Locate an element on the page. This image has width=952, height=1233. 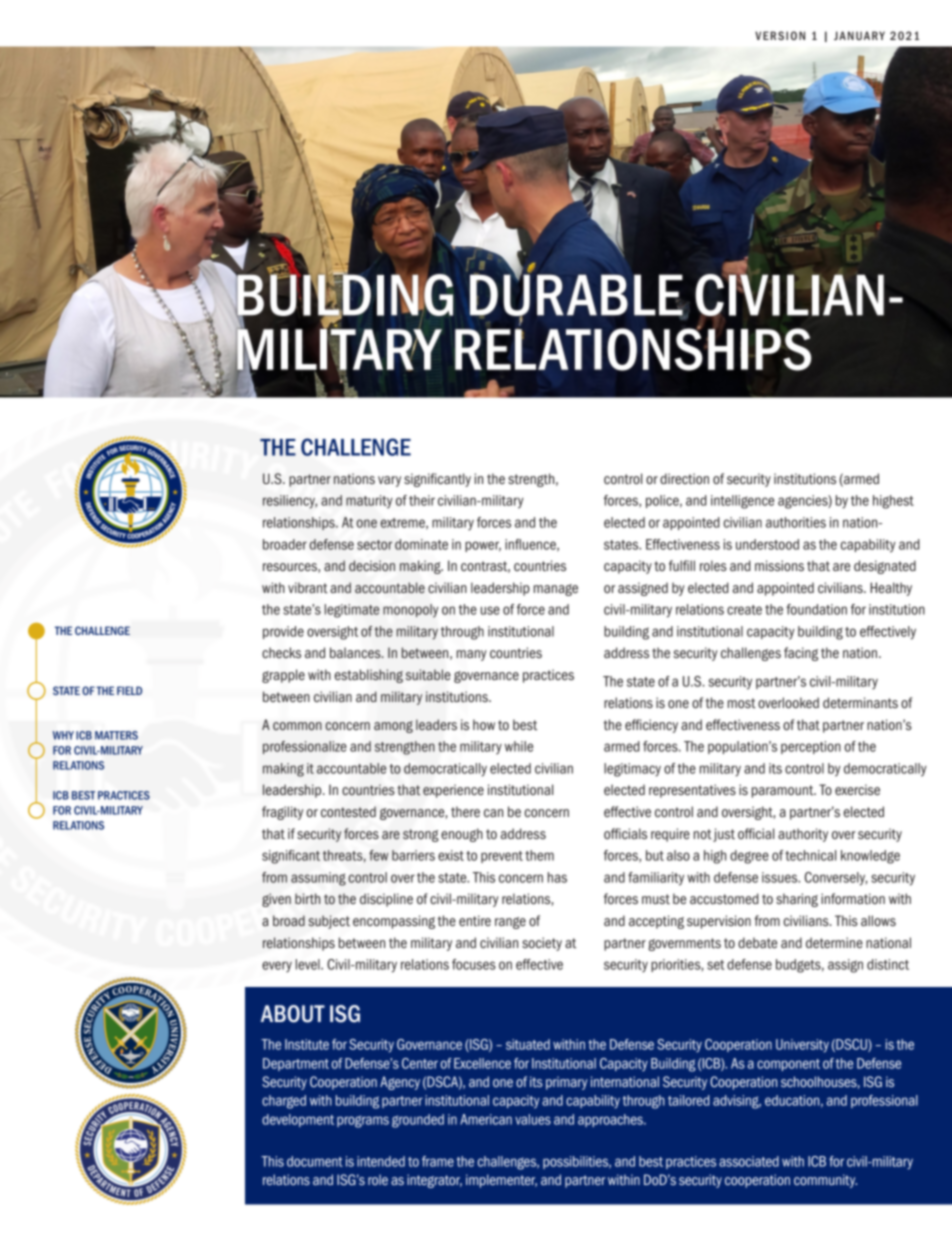
issues is located at coordinates (781, 877).
